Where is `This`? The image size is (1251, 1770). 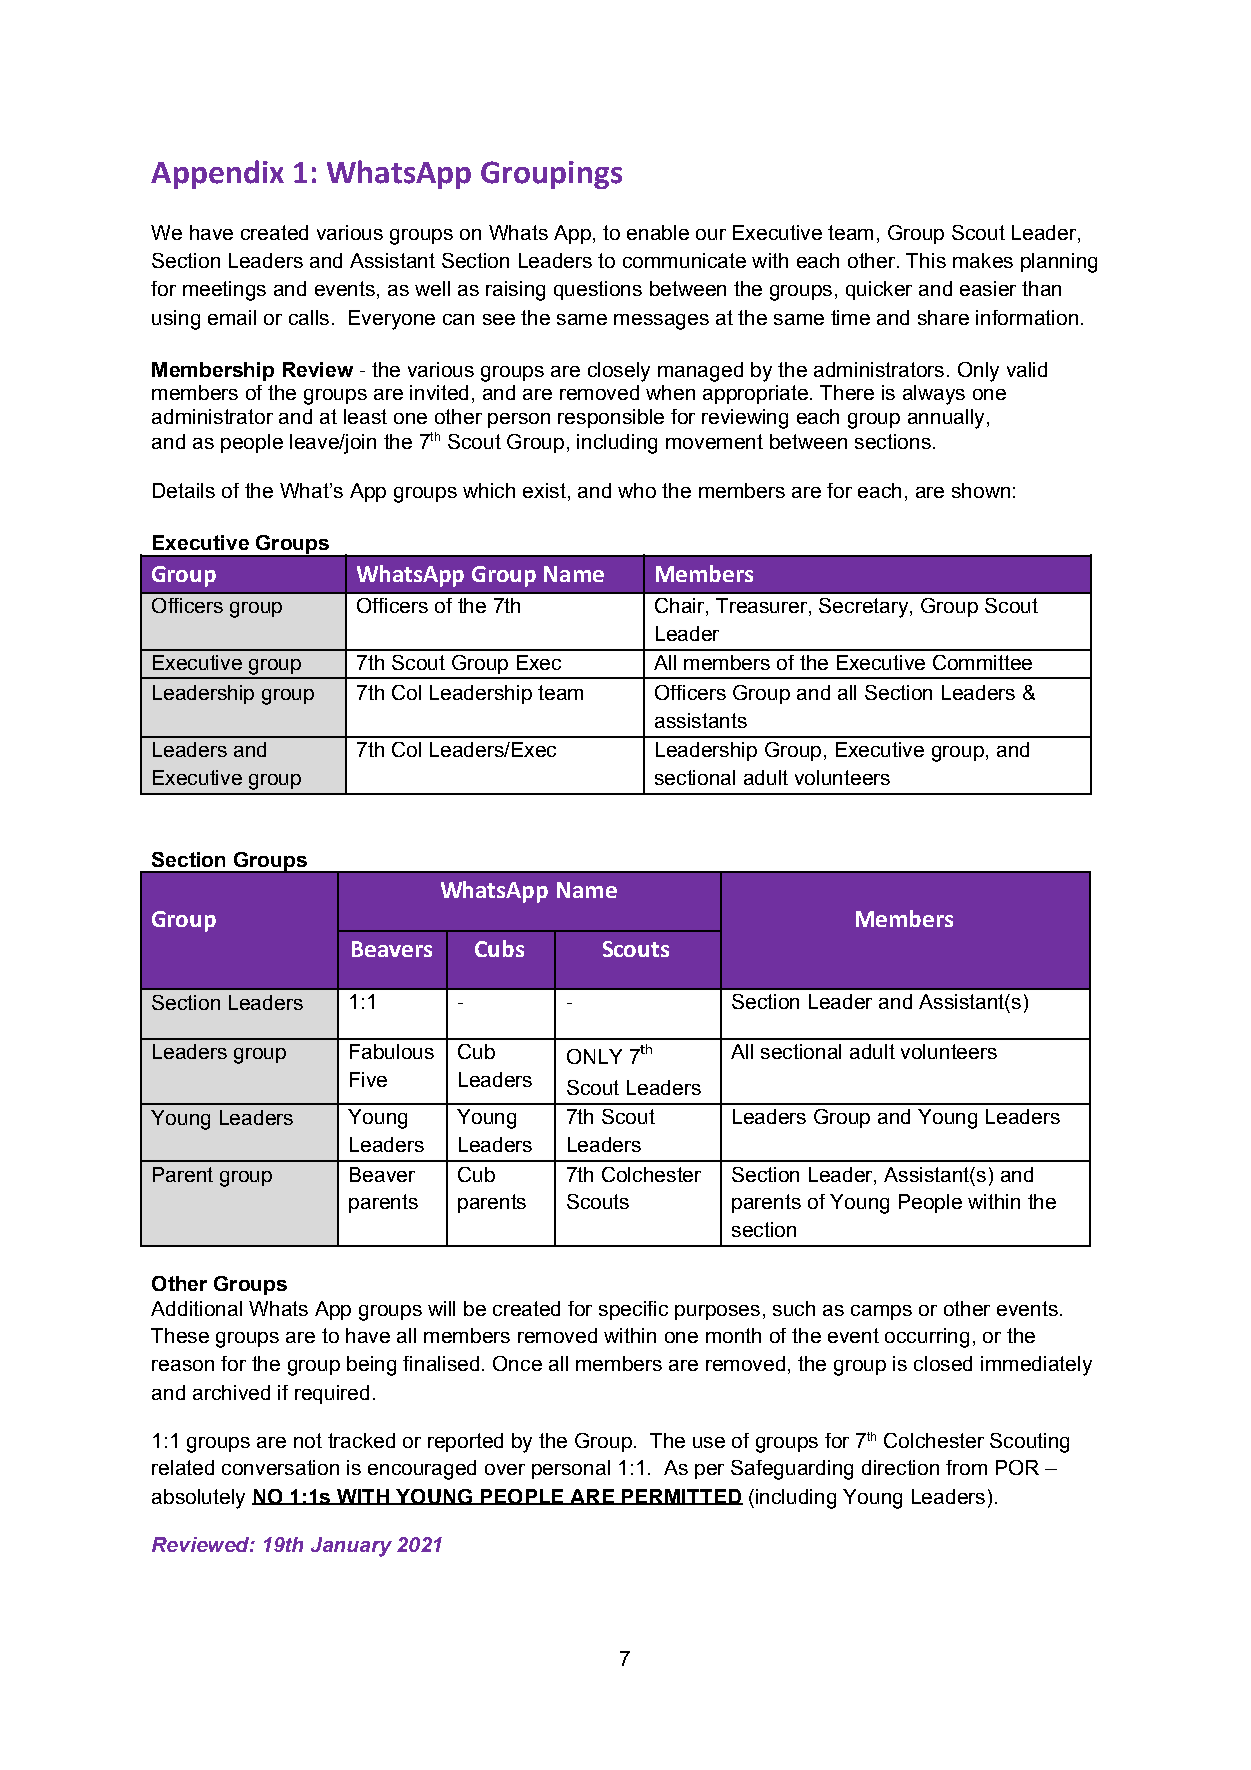
This is located at coordinates (926, 260).
